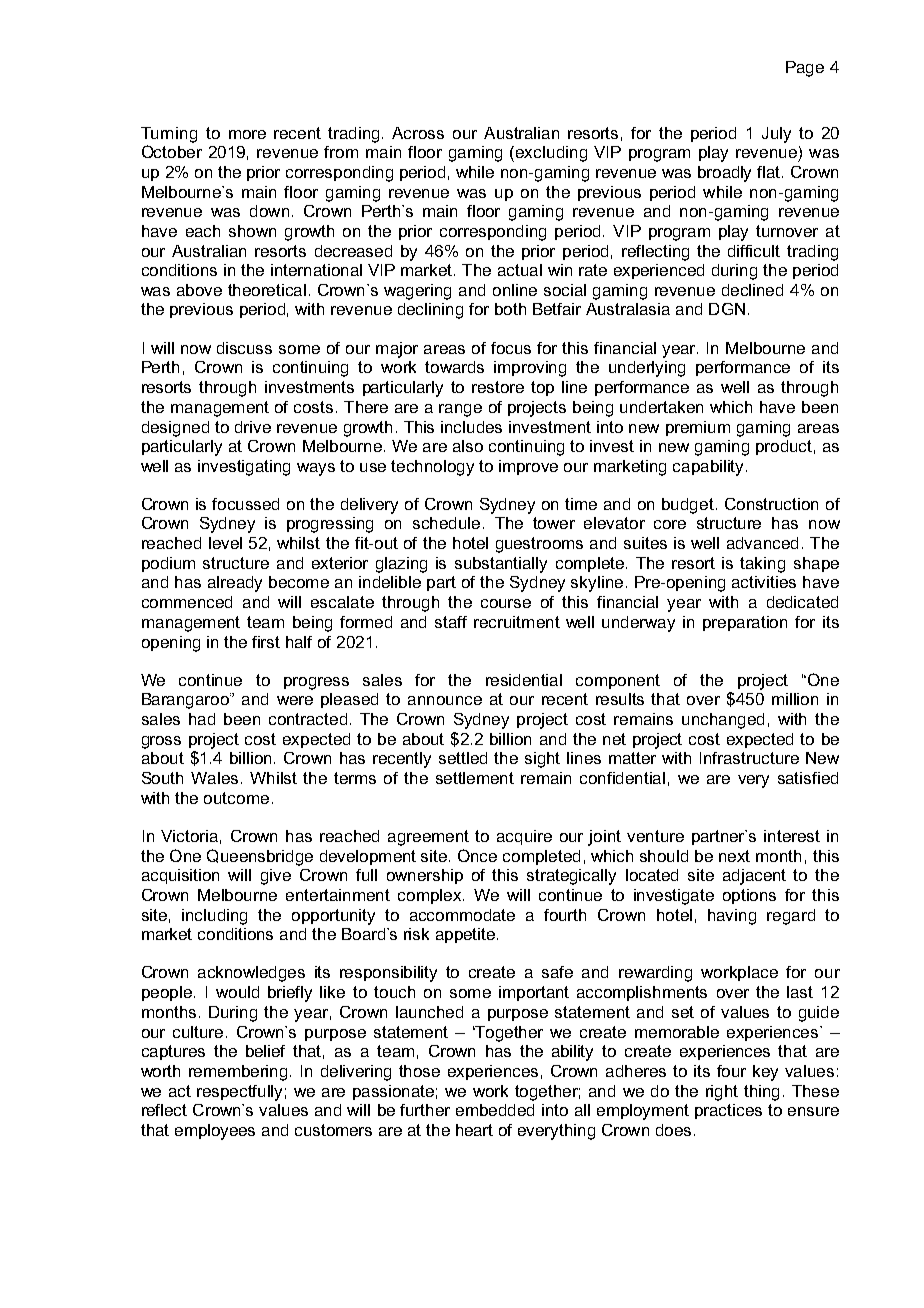 The width and height of the screenshot is (924, 1308). Describe the element at coordinates (240, 1073) in the screenshot. I see `remembering` at that location.
